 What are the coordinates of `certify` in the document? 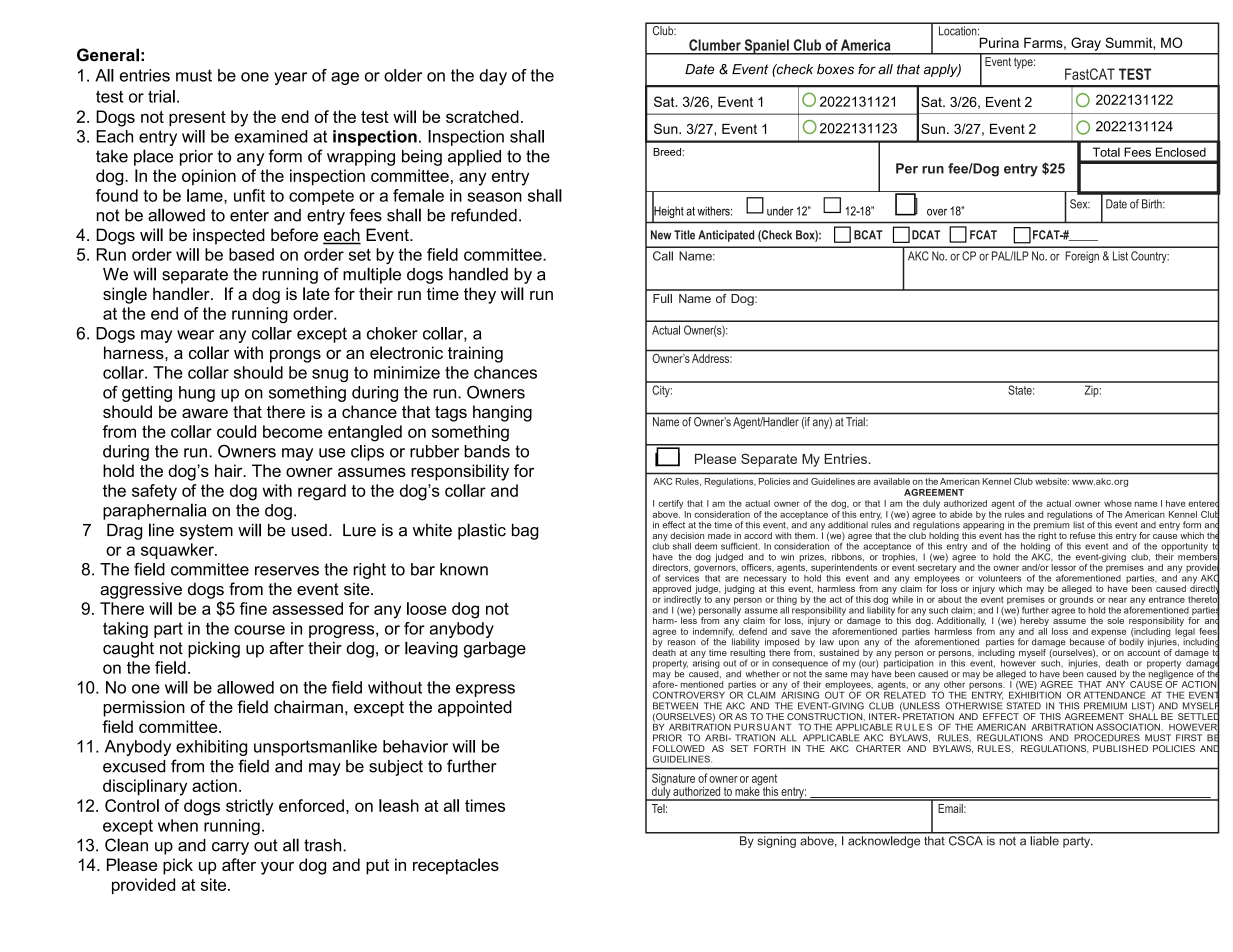 It's located at (670, 504).
